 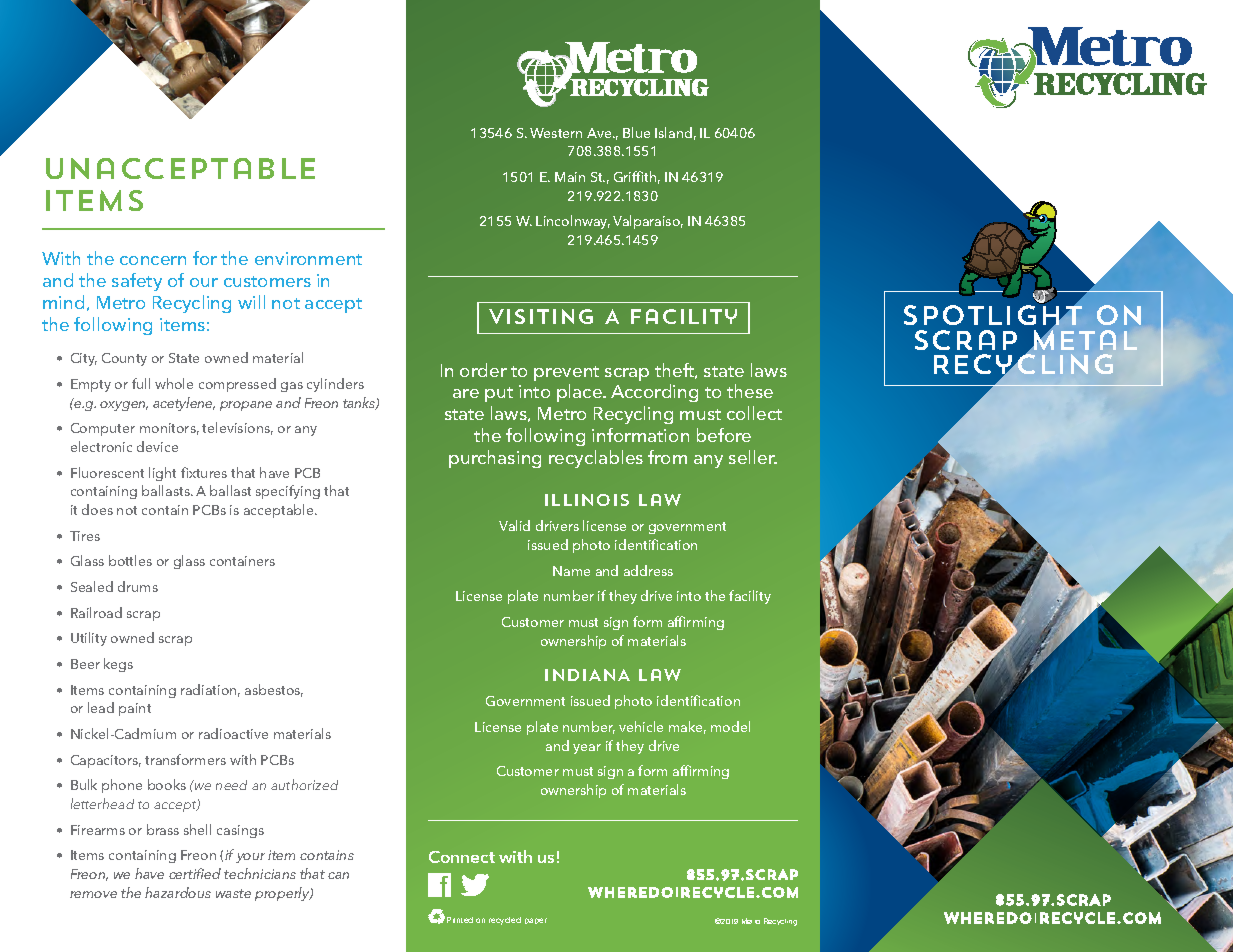 I want to click on Blue, so click(x=636, y=132).
